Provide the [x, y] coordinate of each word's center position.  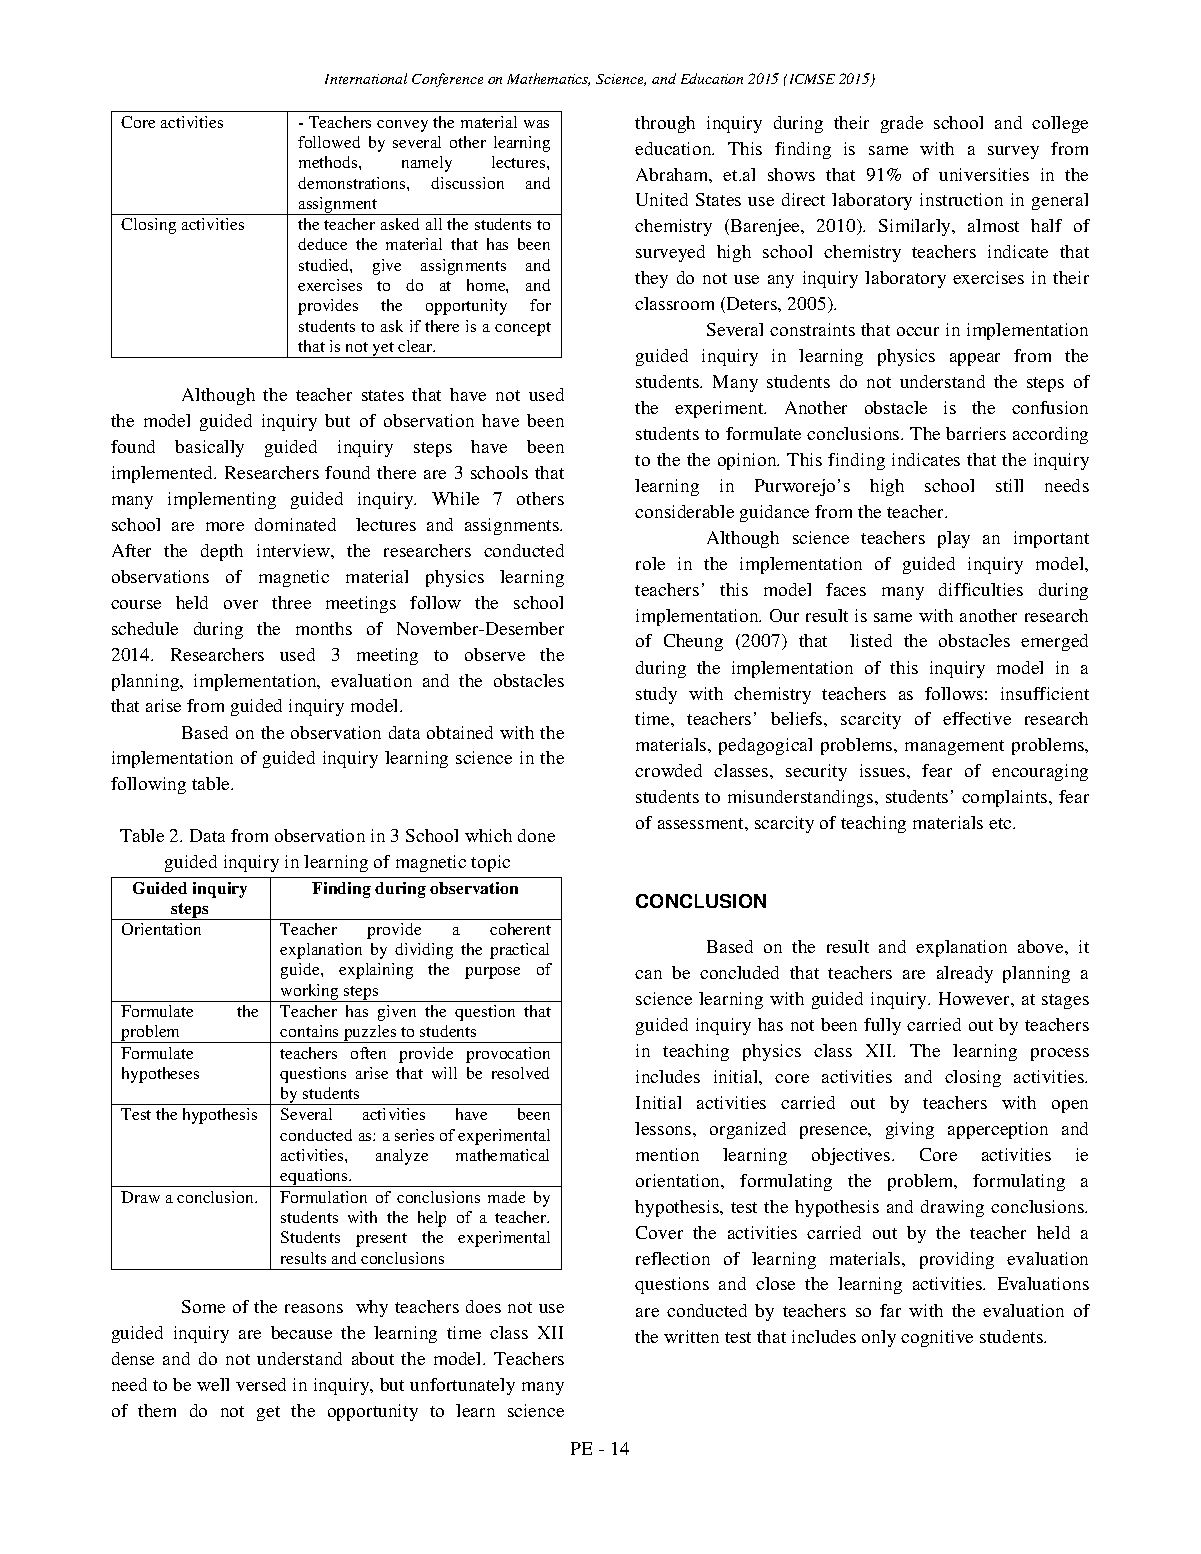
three [291, 602]
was [536, 124]
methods [329, 162]
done [536, 835]
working [310, 993]
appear [975, 359]
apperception [998, 1130]
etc [1001, 823]
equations [314, 1178]
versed [261, 1384]
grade [902, 124]
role [650, 563]
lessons [664, 1128]
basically [209, 448]
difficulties [981, 589]
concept [523, 329]
